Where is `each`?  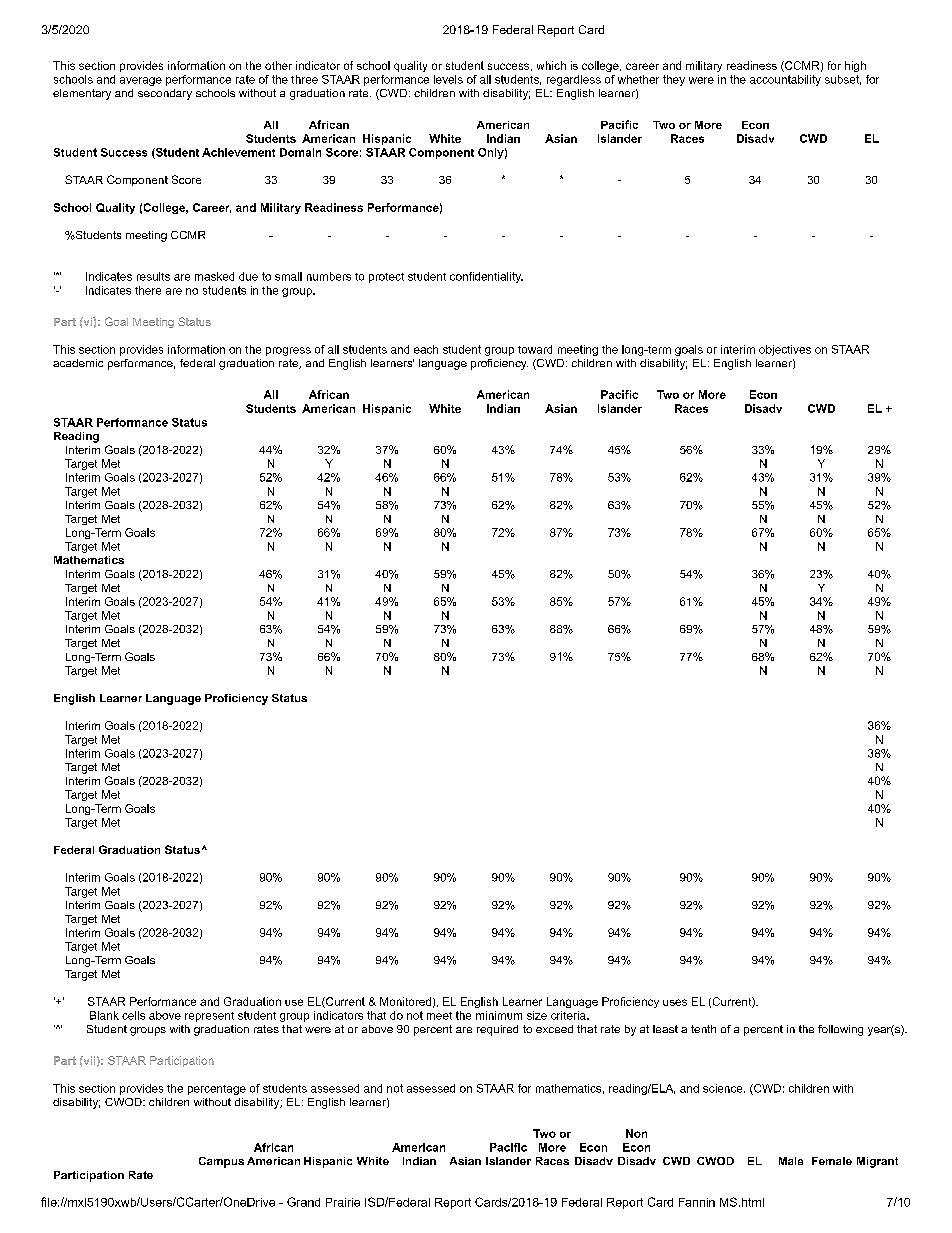 each is located at coordinates (426, 349).
